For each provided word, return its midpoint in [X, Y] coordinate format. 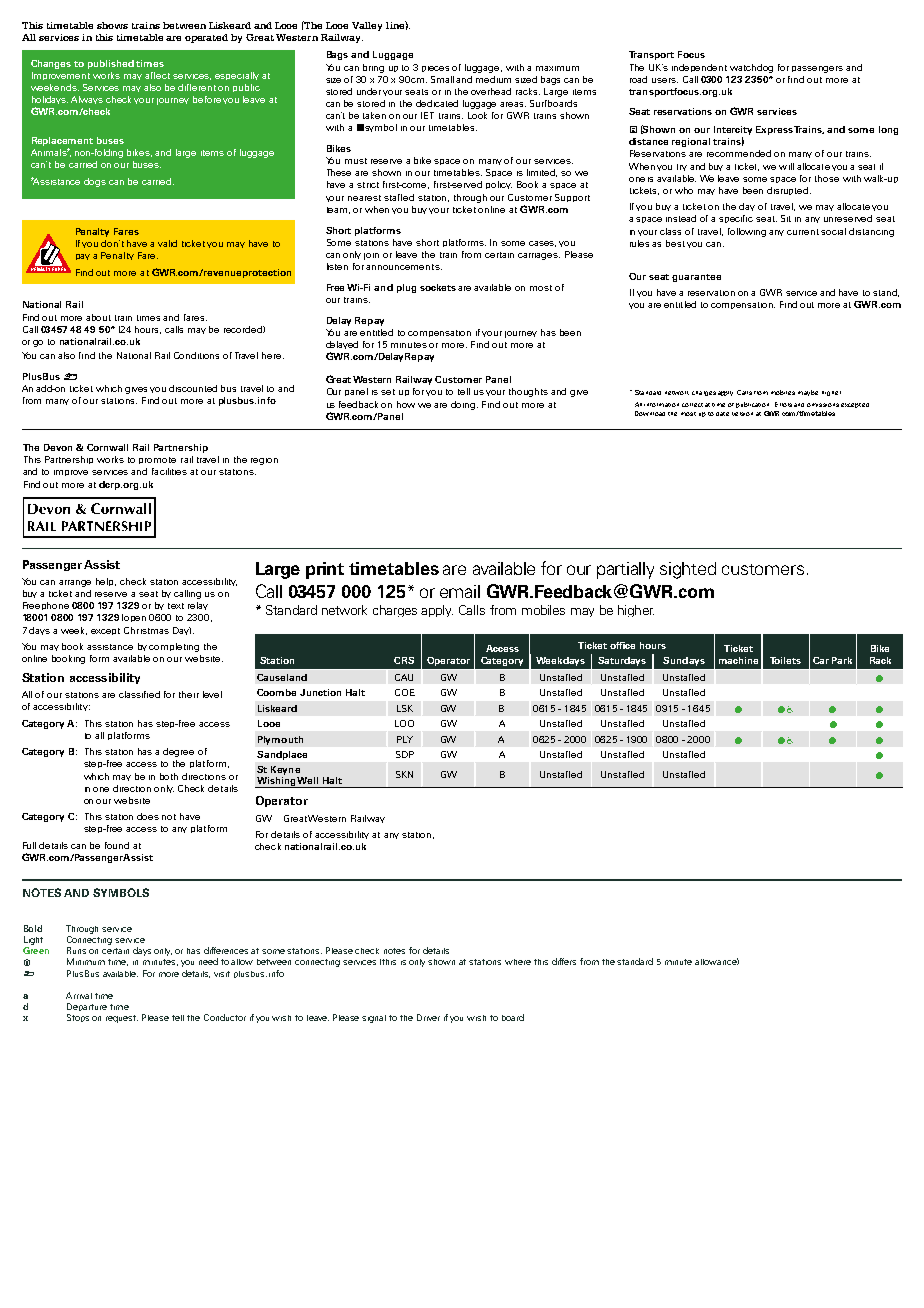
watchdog [751, 68]
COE [405, 692]
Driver [428, 1017]
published [111, 64]
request [122, 1019]
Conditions [196, 355]
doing [464, 405]
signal [374, 1019]
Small [442, 79]
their [189, 694]
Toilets [785, 660]
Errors [783, 404]
